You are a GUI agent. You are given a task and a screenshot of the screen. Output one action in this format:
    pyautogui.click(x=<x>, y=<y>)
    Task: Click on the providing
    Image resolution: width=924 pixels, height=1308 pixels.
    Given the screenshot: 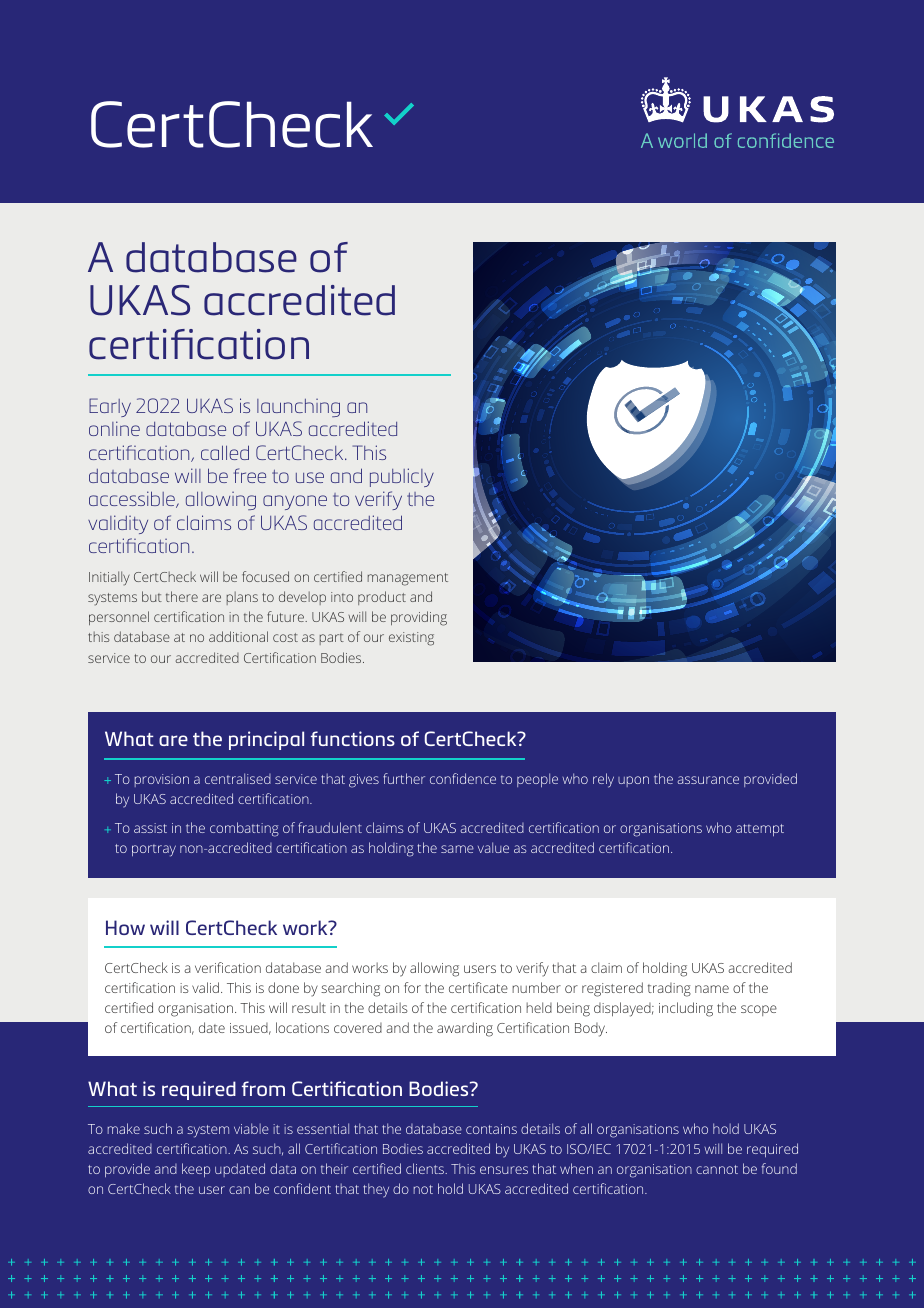 What is the action you would take?
    pyautogui.click(x=419, y=618)
